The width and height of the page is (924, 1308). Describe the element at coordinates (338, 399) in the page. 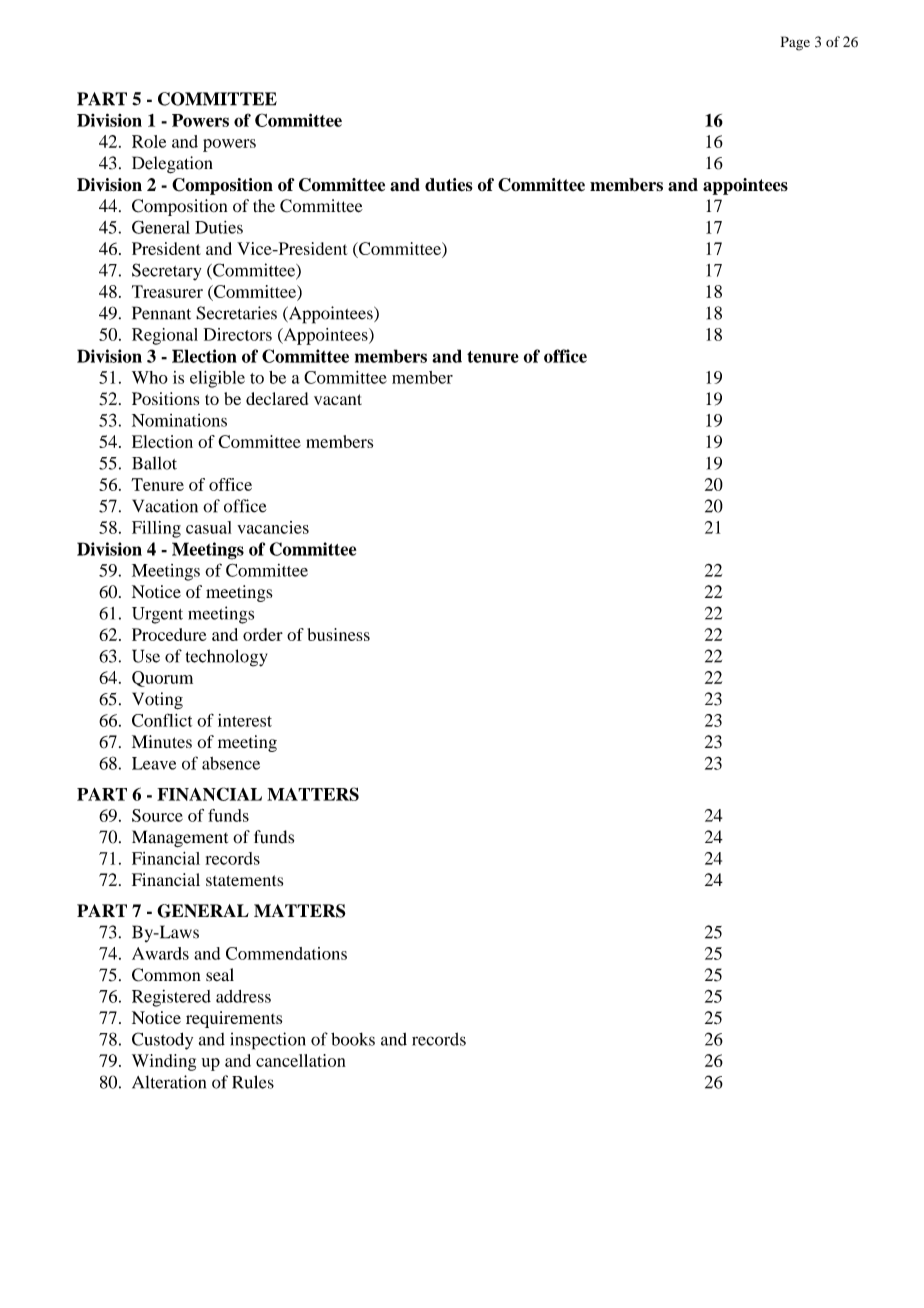

I see `vacant` at that location.
